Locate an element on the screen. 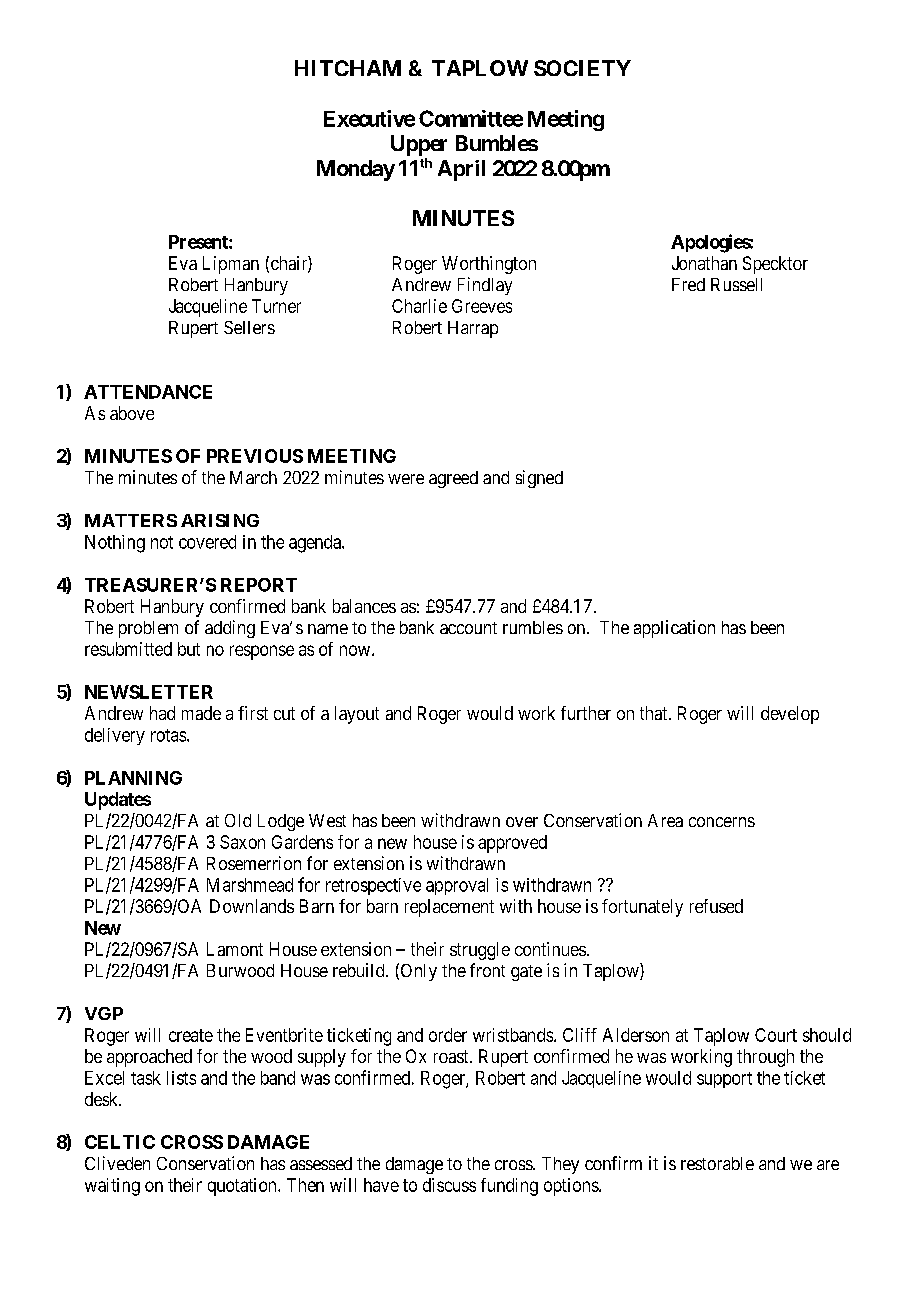 This screenshot has width=924, height=1308. restorable is located at coordinates (717, 1163).
